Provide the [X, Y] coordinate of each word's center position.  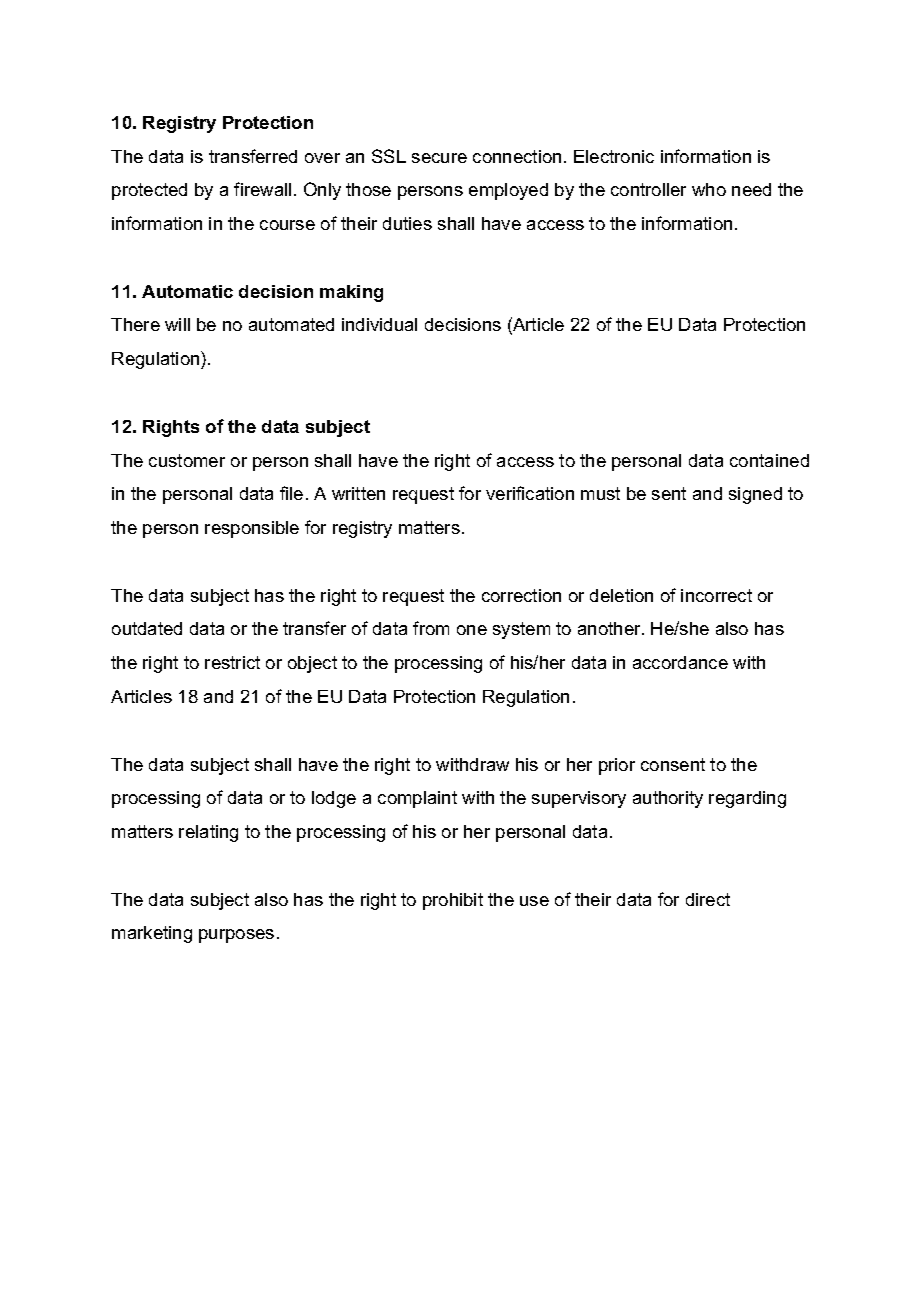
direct [708, 899]
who [709, 189]
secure [439, 158]
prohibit [453, 901]
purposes [236, 936]
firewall [262, 189]
